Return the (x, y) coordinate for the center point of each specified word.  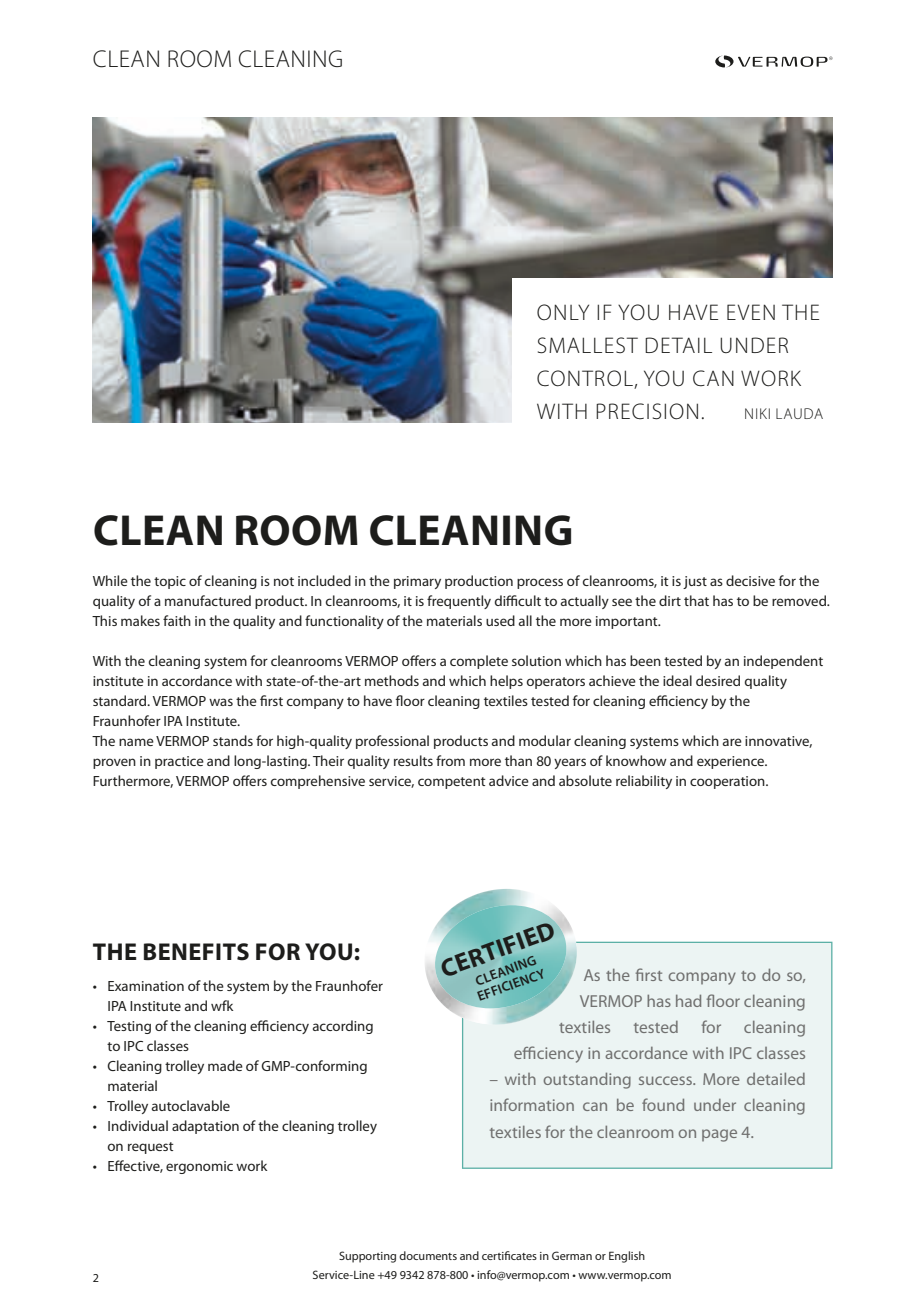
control (585, 378)
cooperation (728, 782)
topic (170, 582)
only (563, 312)
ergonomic (199, 1167)
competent (452, 783)
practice (179, 762)
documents (428, 1255)
